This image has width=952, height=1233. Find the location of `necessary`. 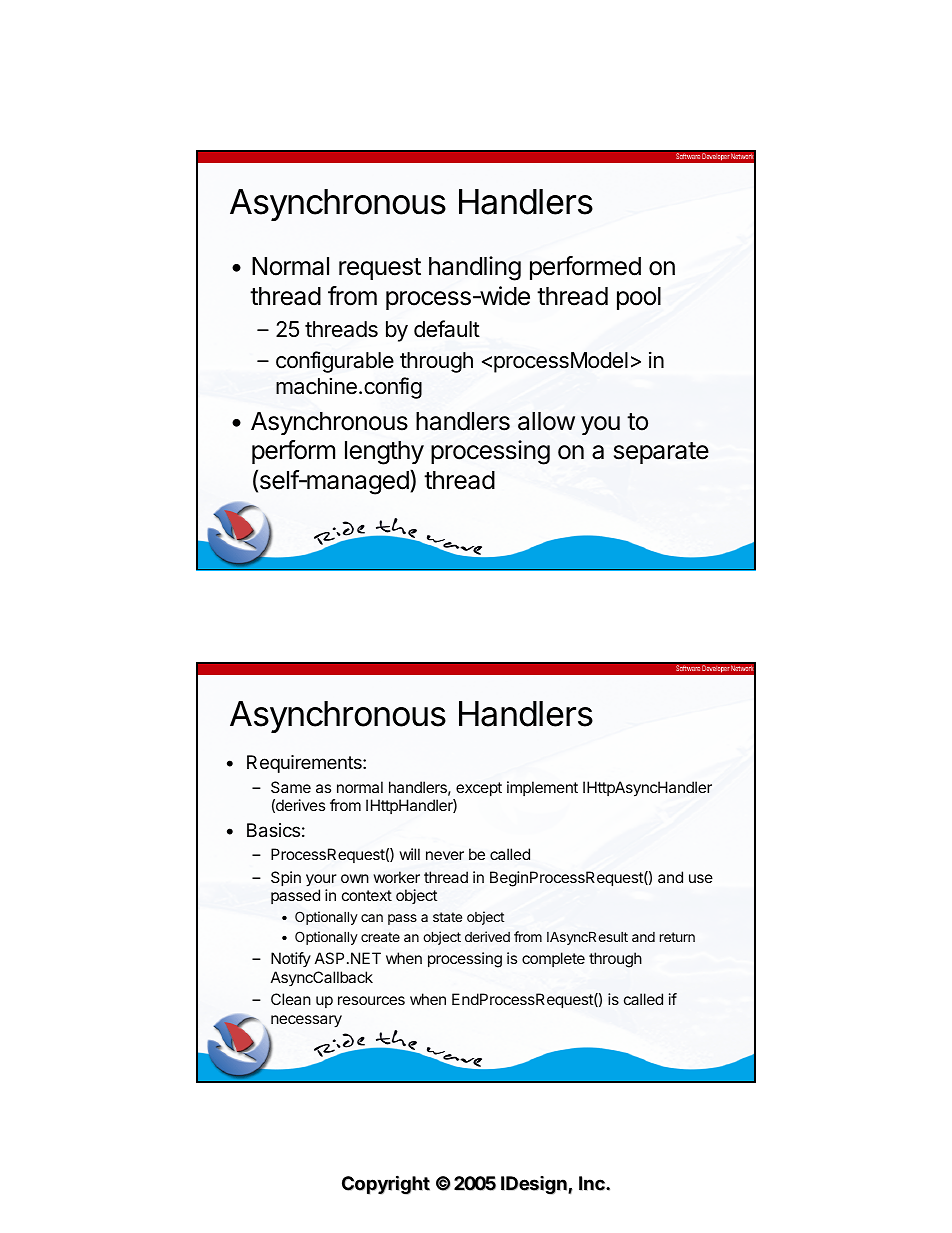

necessary is located at coordinates (306, 1021).
